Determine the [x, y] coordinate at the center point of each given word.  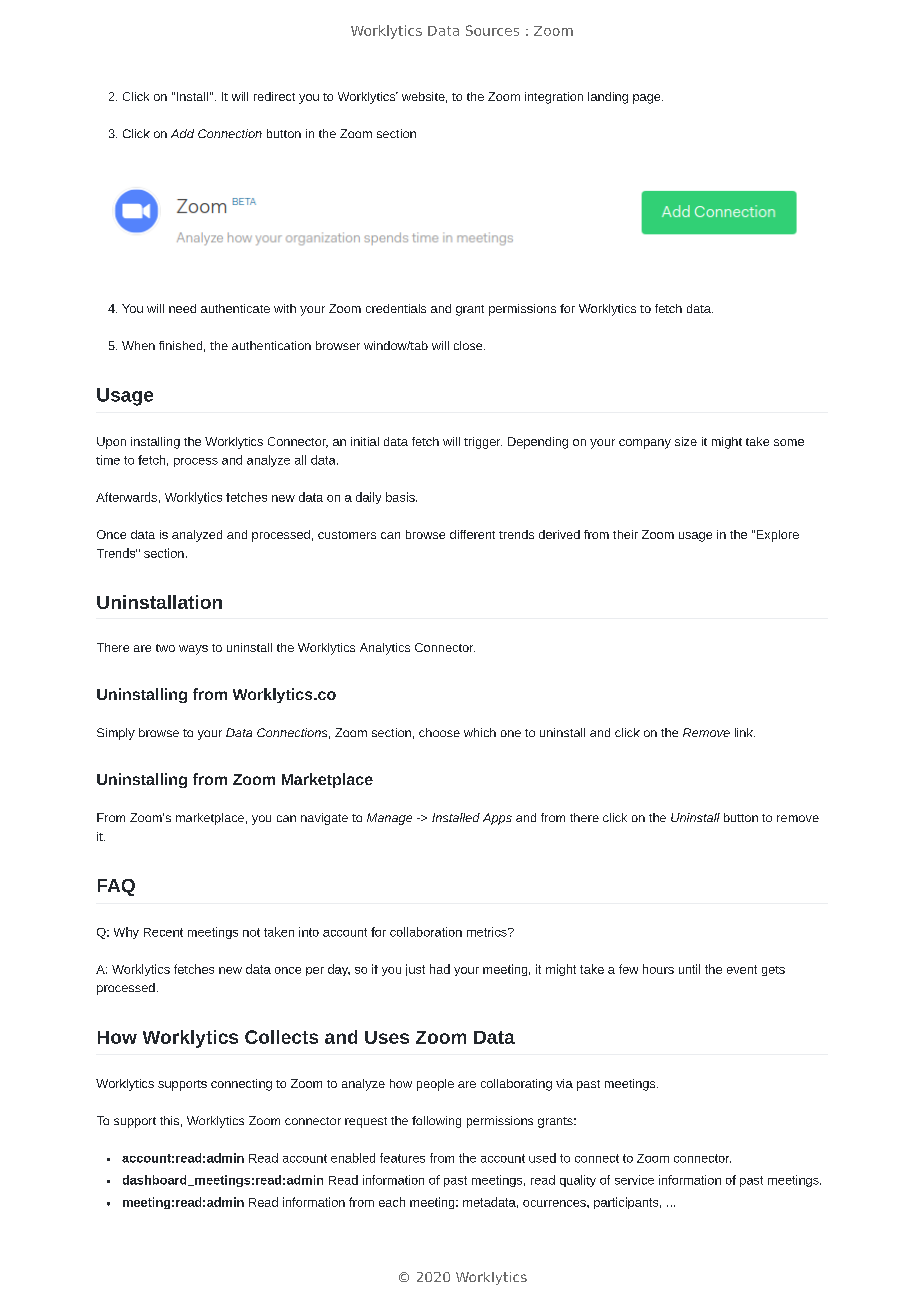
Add [182, 133]
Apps [497, 819]
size [686, 441]
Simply [116, 734]
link [745, 732]
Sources [492, 30]
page [648, 99]
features [402, 1158]
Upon [111, 443]
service [634, 1180]
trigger [483, 443]
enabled [353, 1158]
